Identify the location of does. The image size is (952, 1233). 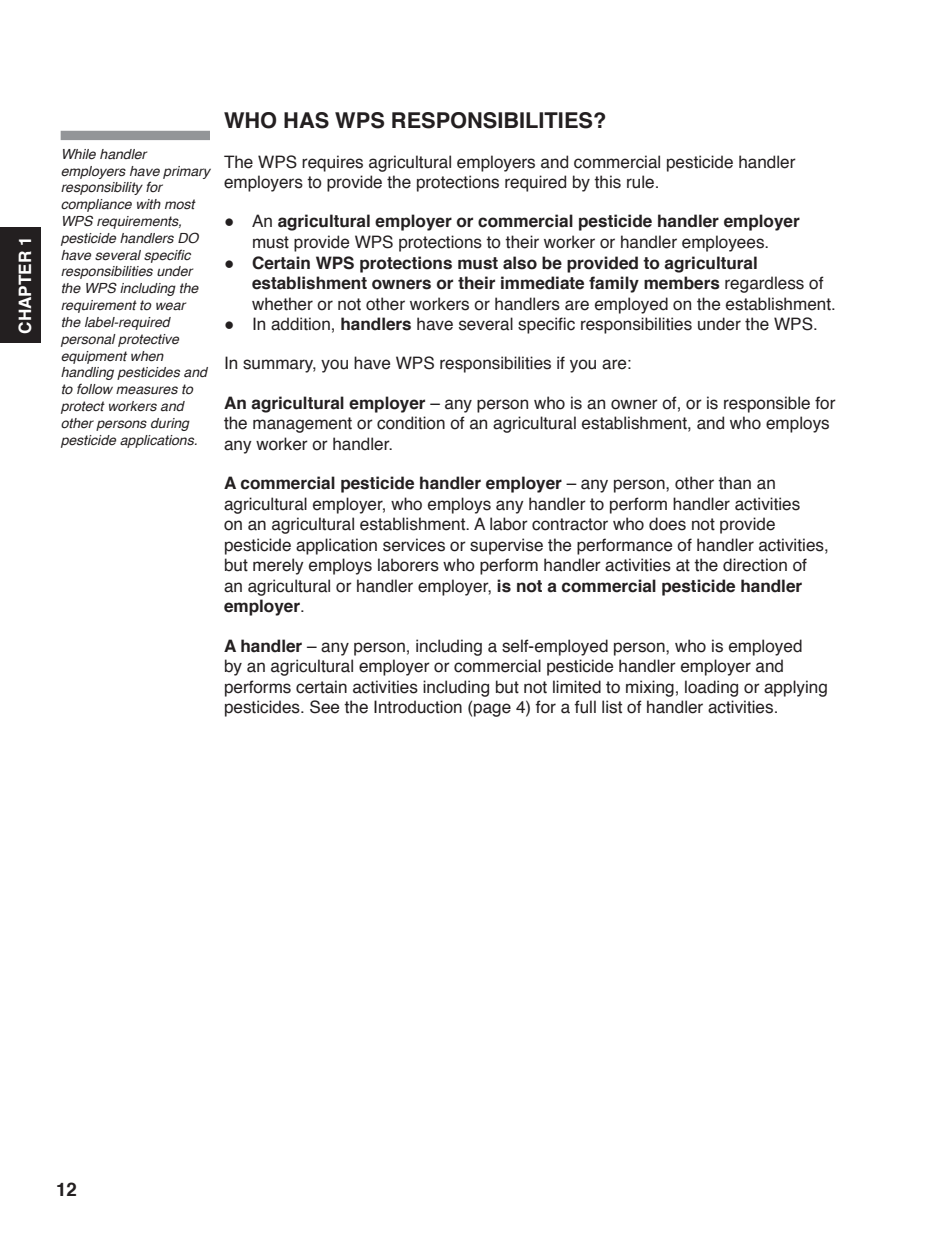
(667, 524).
